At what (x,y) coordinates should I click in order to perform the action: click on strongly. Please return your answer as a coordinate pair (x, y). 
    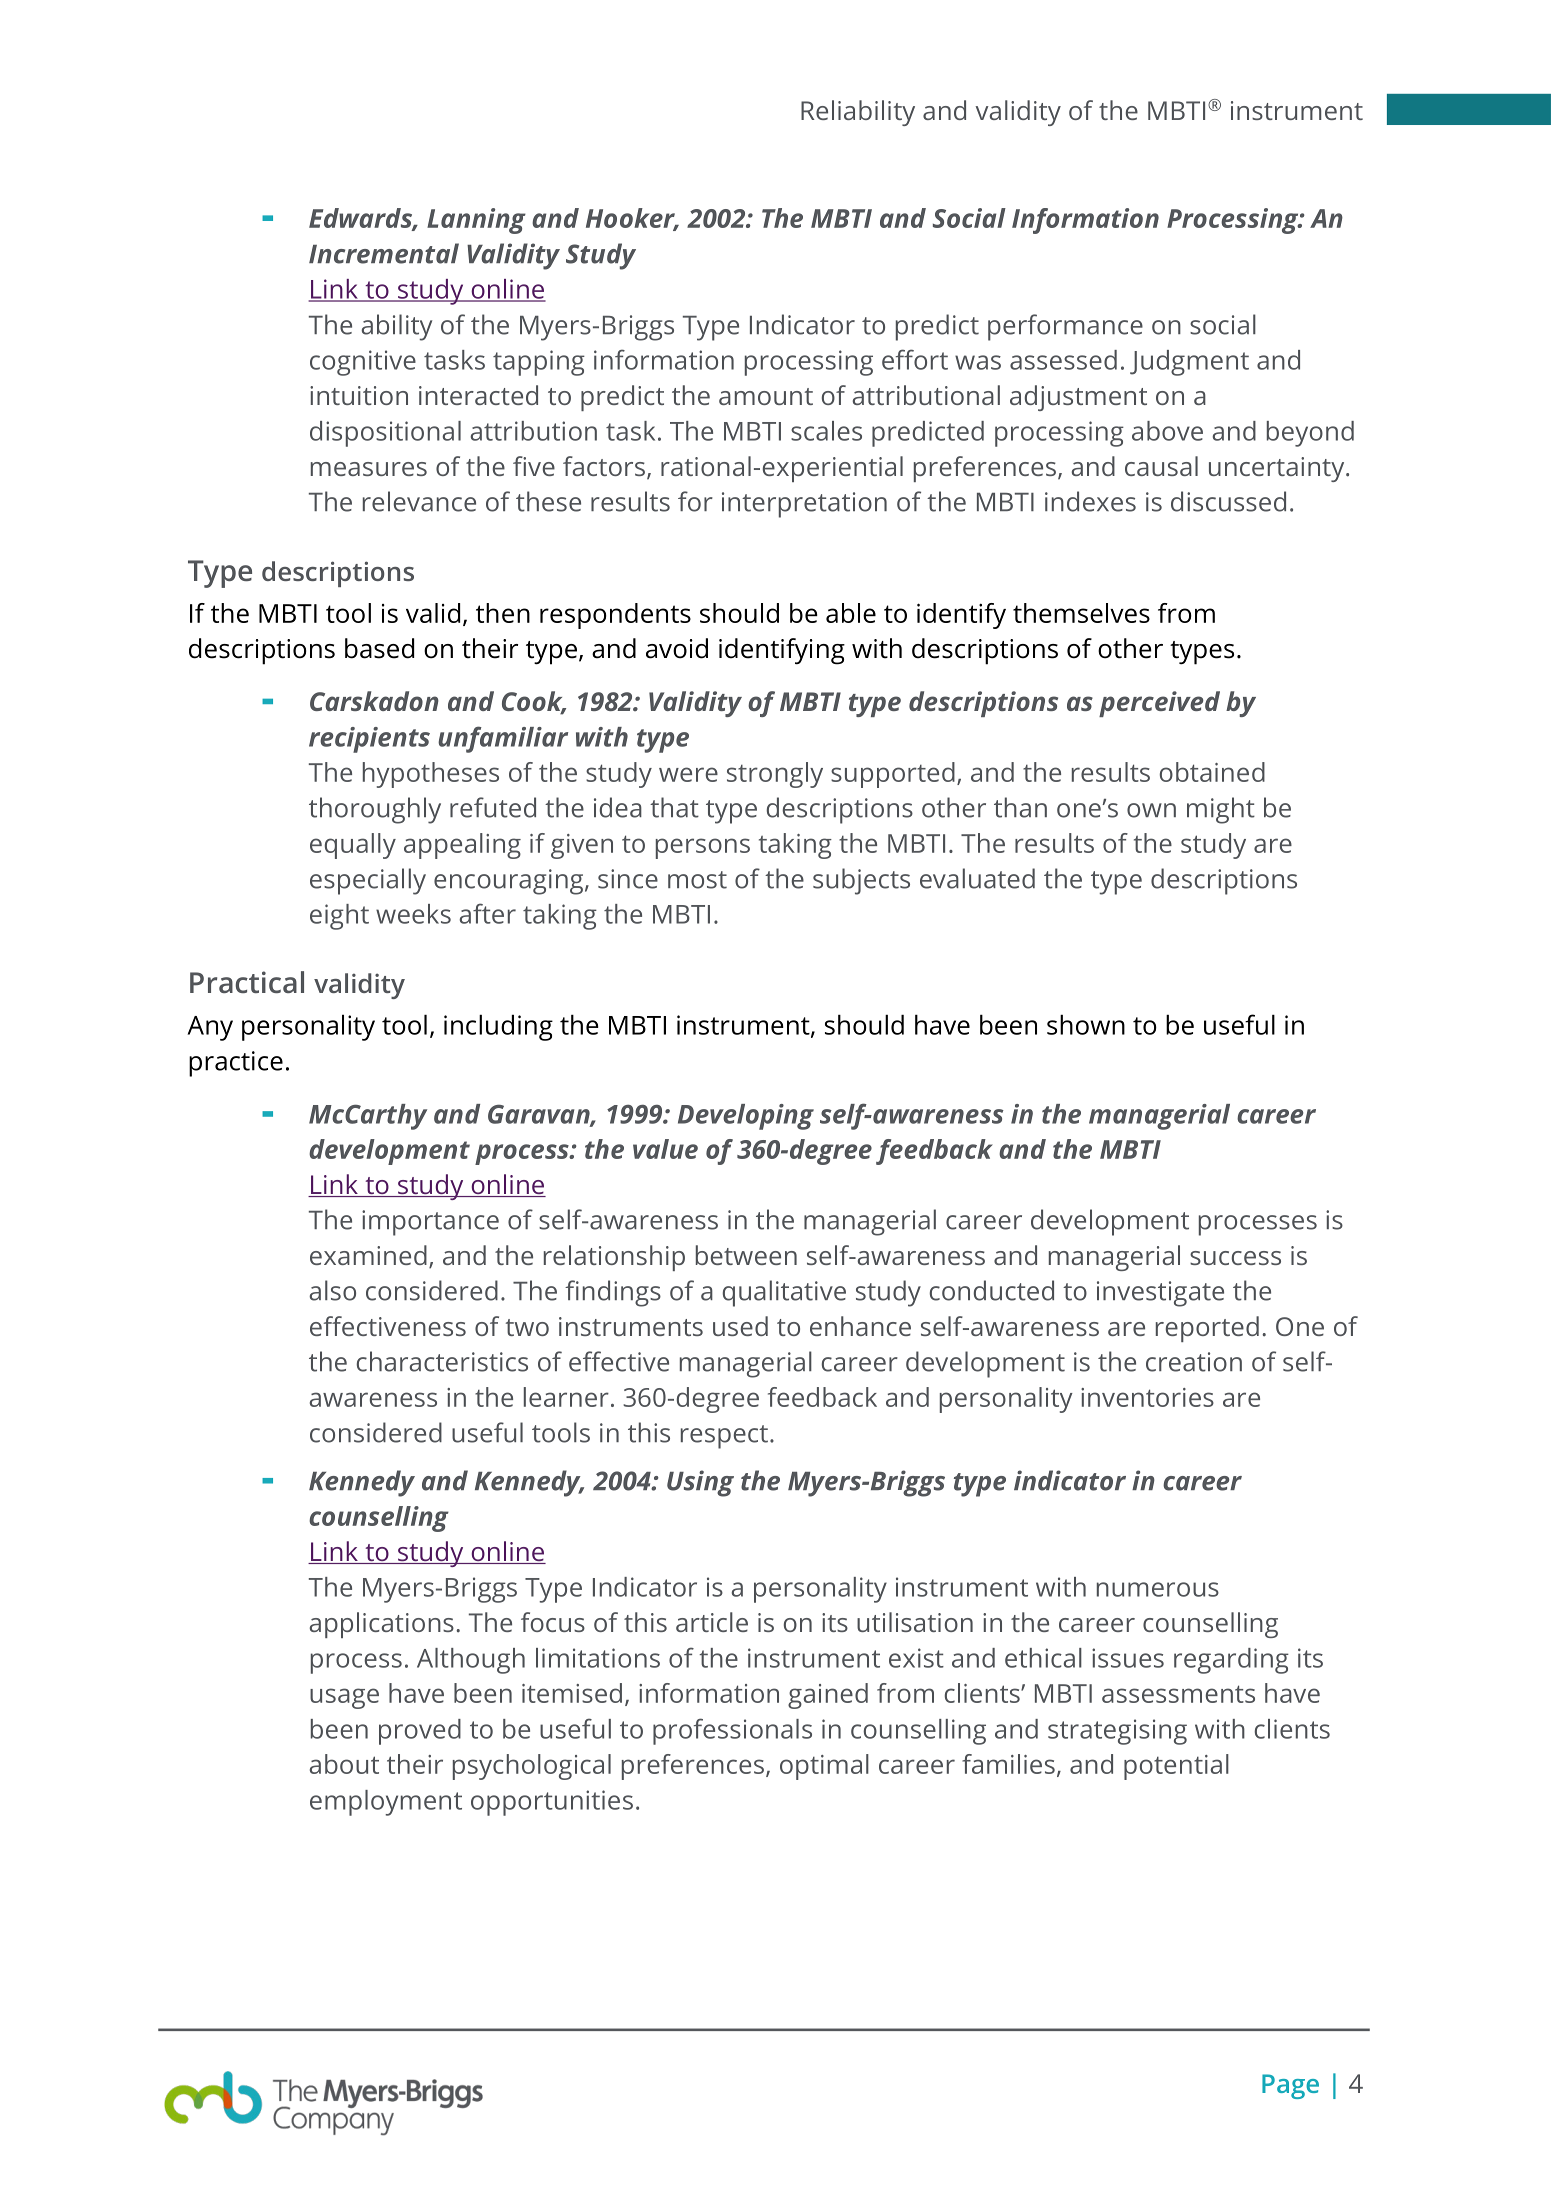
    Looking at the image, I should click on (775, 775).
